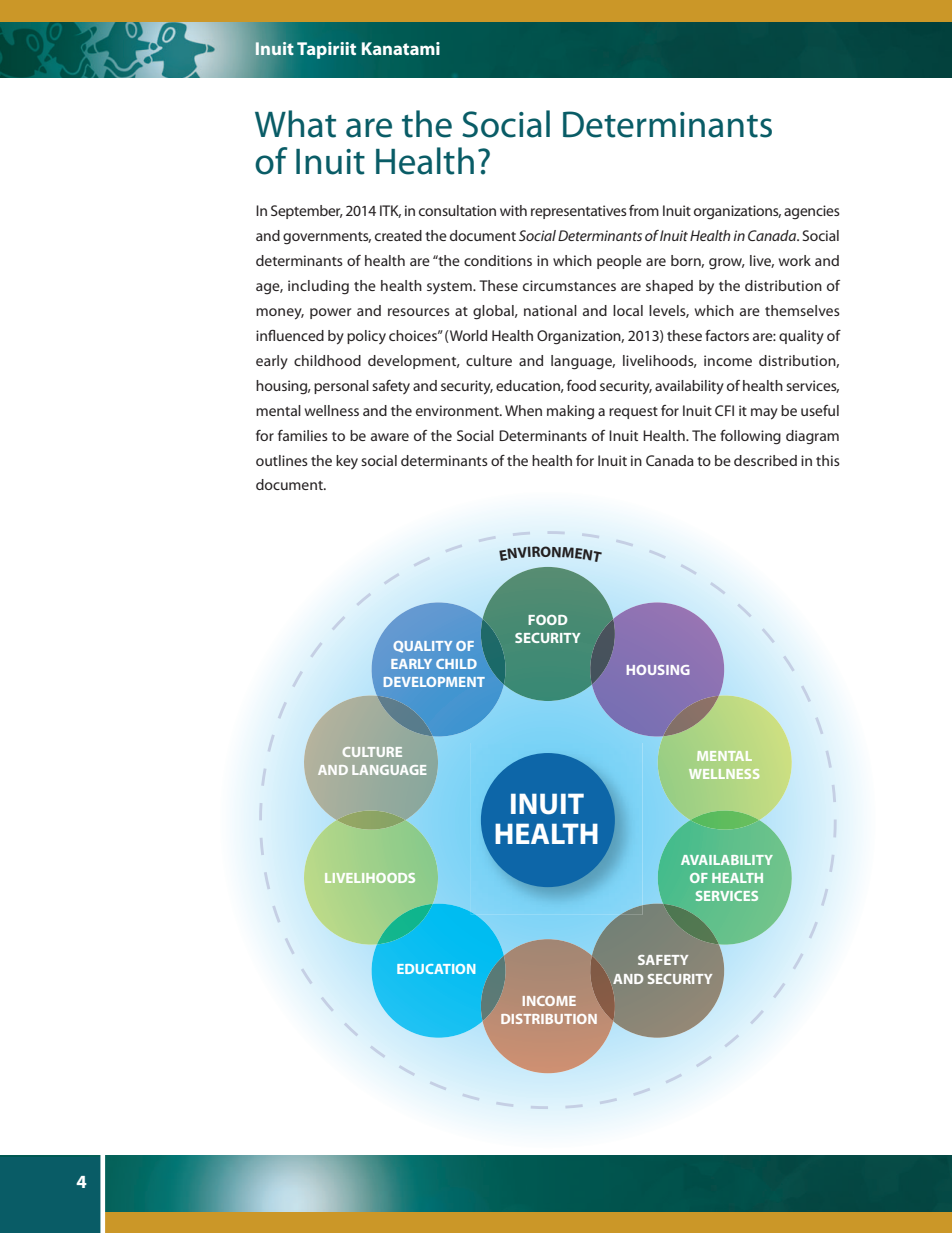 The width and height of the document is (952, 1233). I want to click on national, so click(550, 310).
